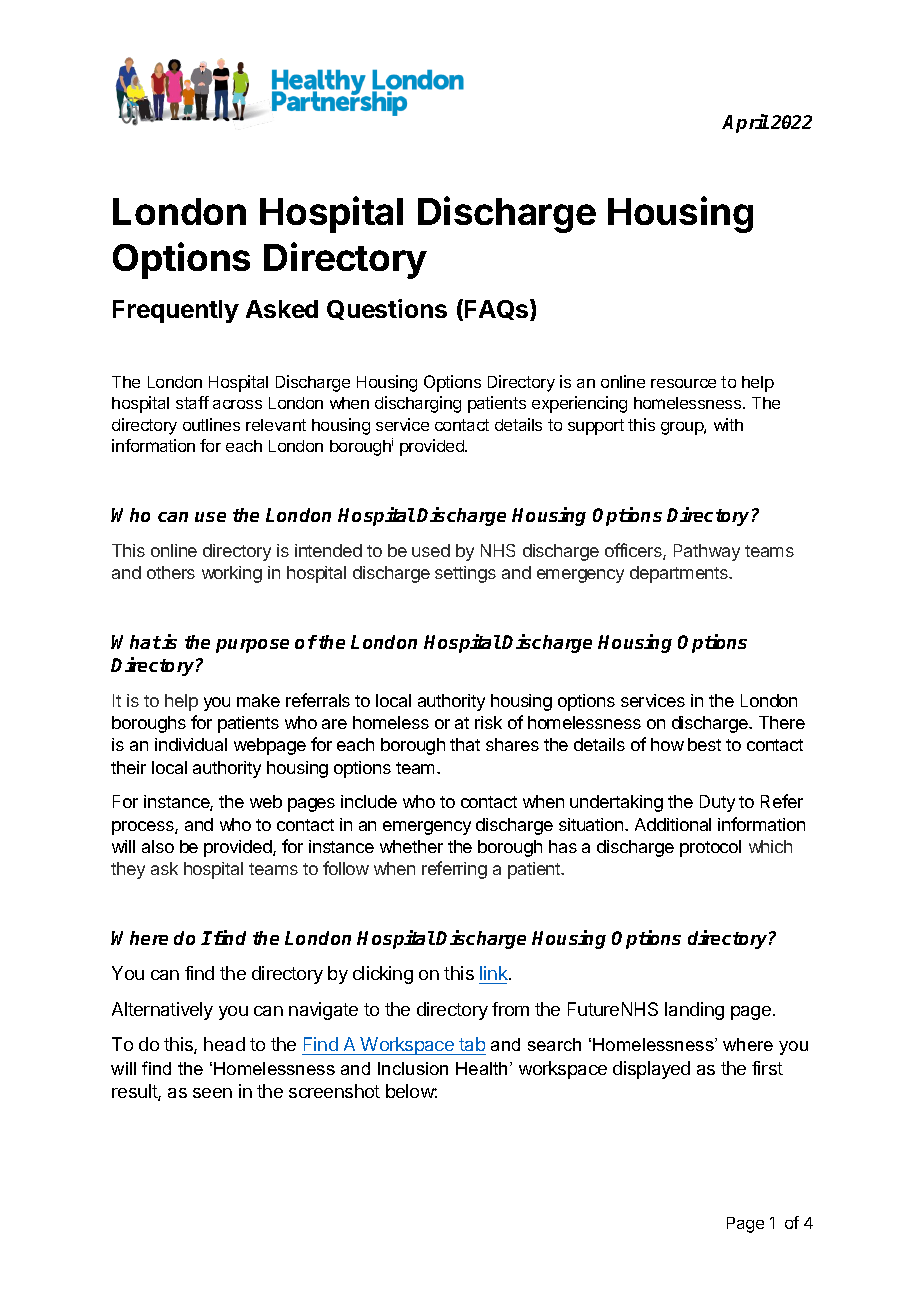 The image size is (924, 1308). I want to click on Frequently, so click(176, 311).
